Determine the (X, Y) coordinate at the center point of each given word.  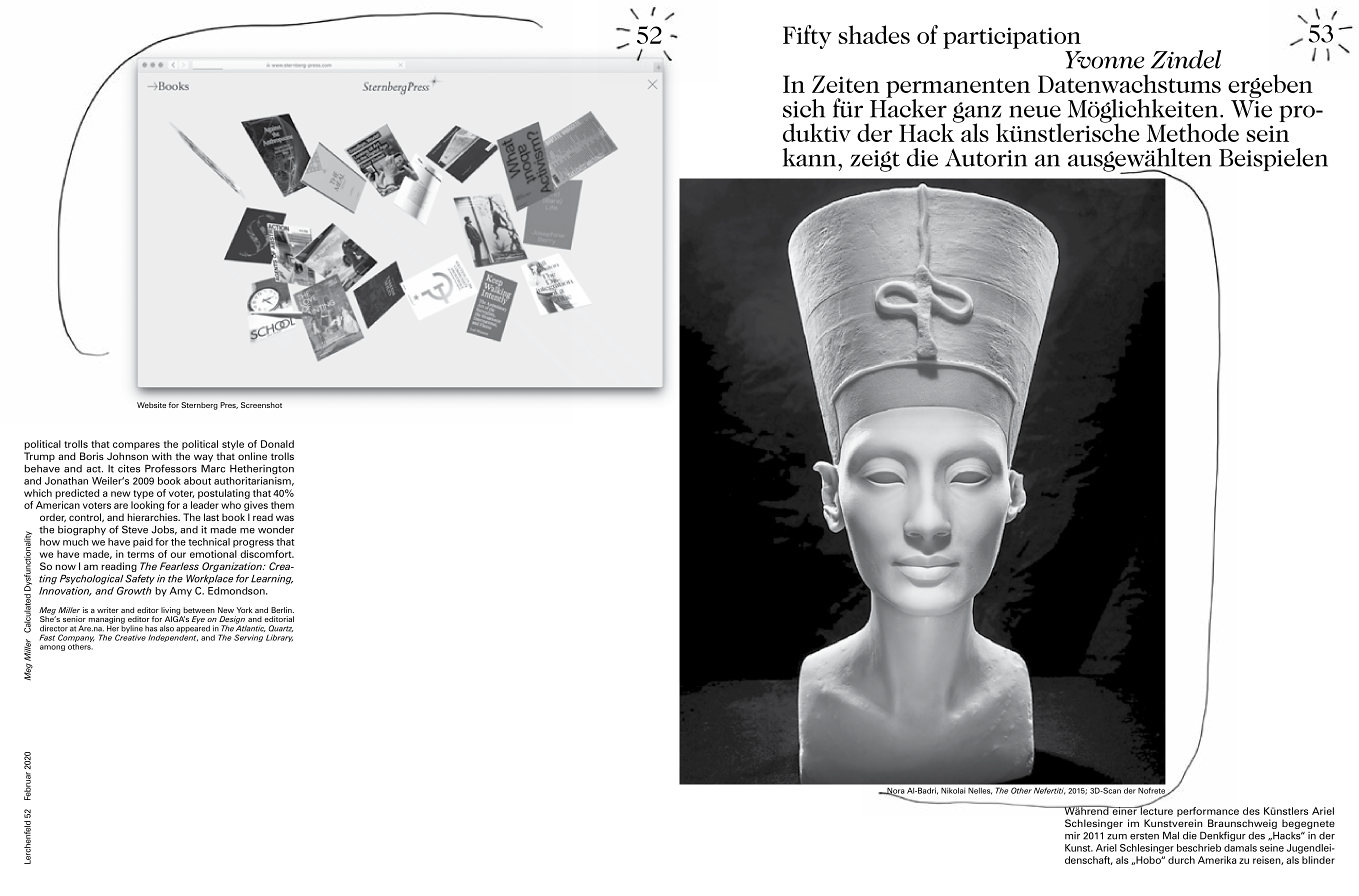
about (197, 481)
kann (811, 157)
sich (804, 108)
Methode (1192, 132)
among (52, 648)
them (282, 505)
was (285, 518)
